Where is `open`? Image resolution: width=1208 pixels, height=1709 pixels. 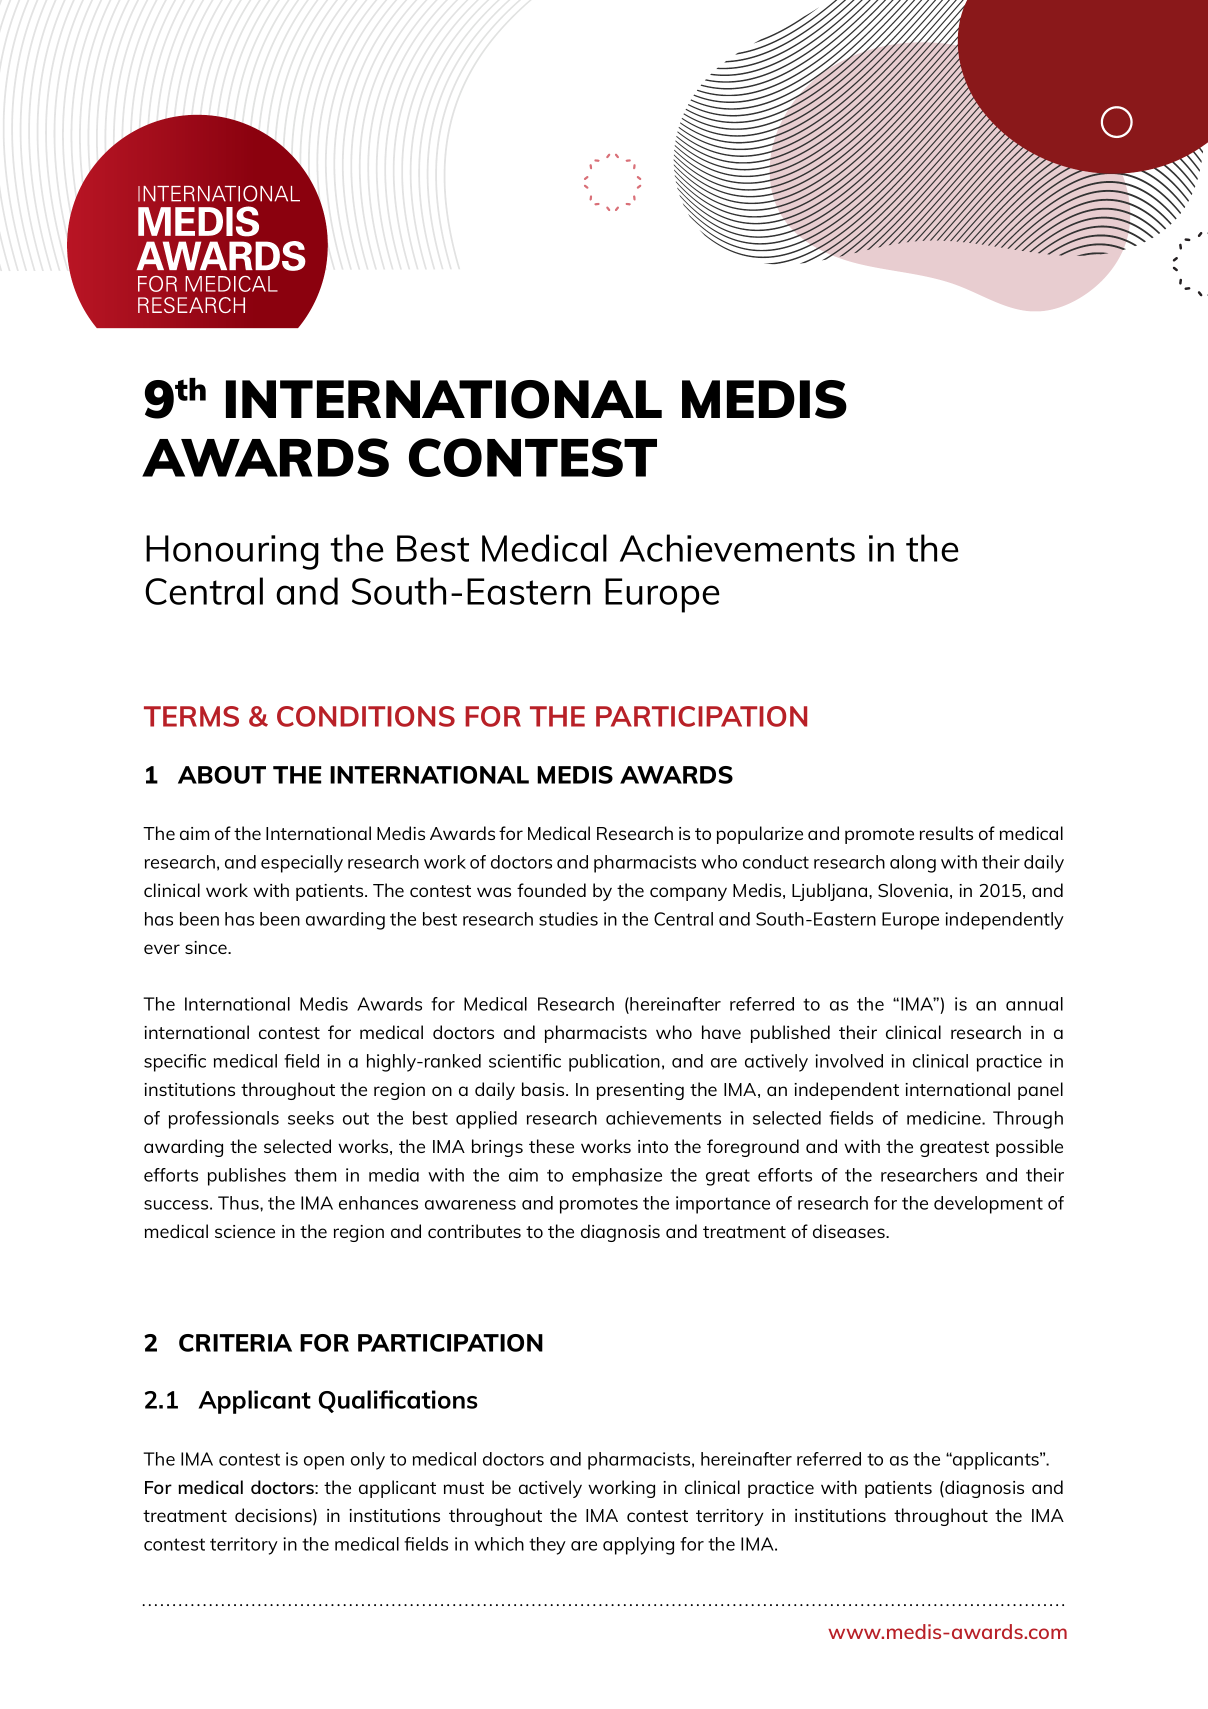
open is located at coordinates (324, 1463).
